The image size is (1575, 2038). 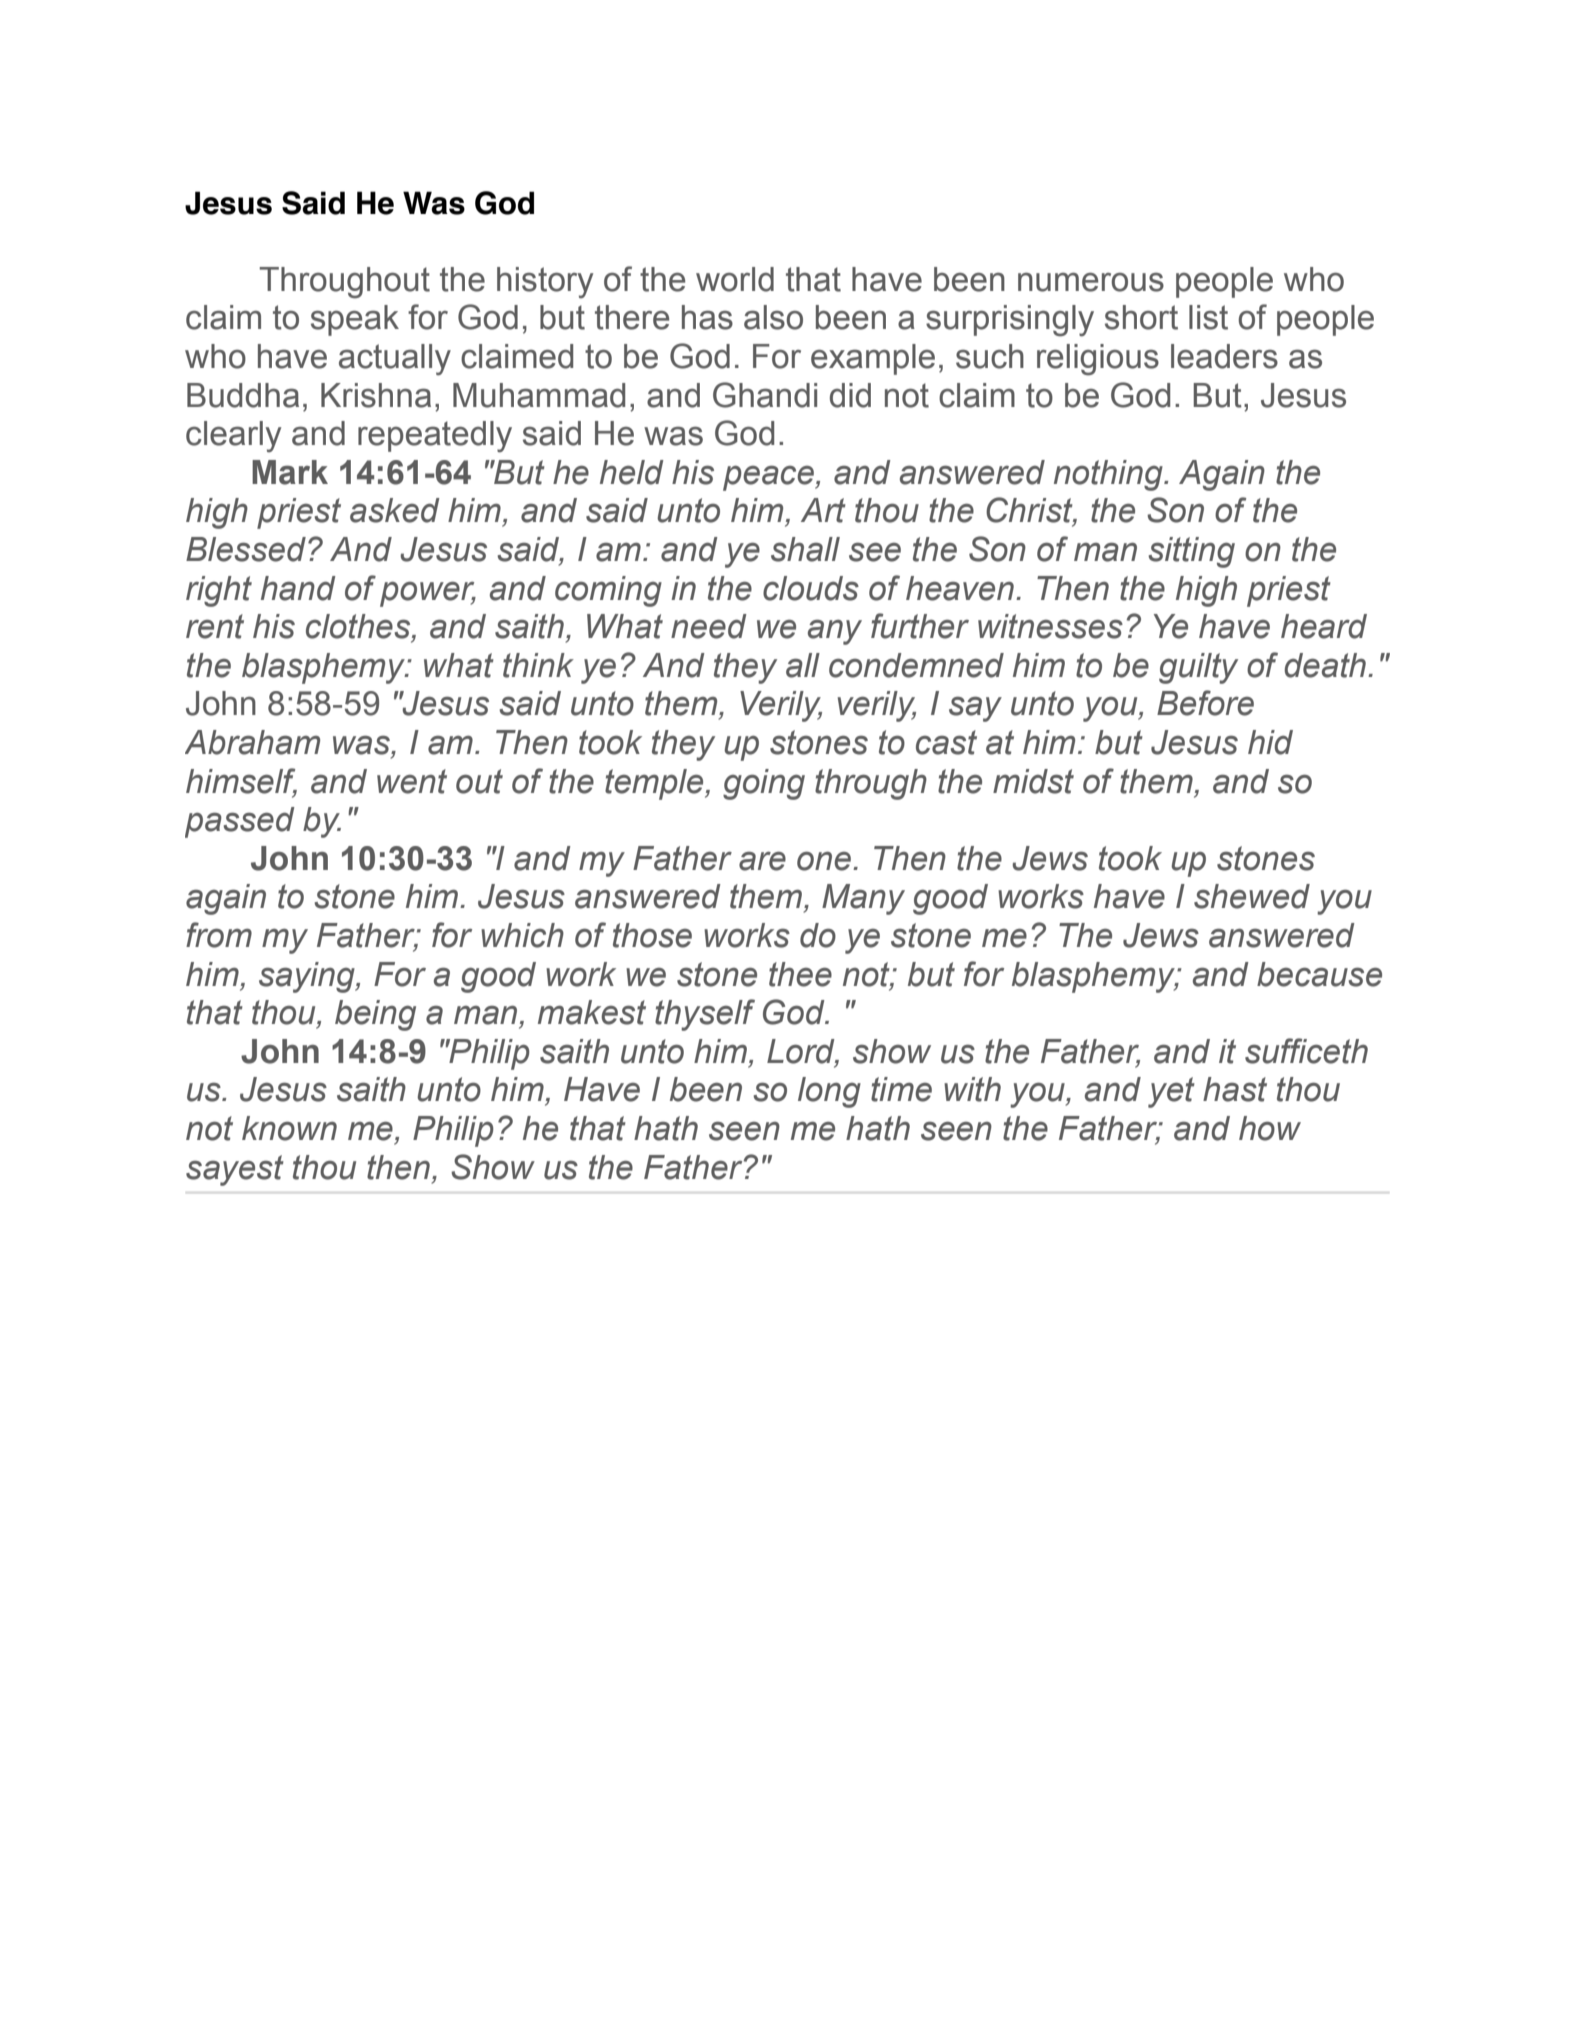 What do you see at coordinates (1208, 317) in the image?
I see `list` at bounding box center [1208, 317].
